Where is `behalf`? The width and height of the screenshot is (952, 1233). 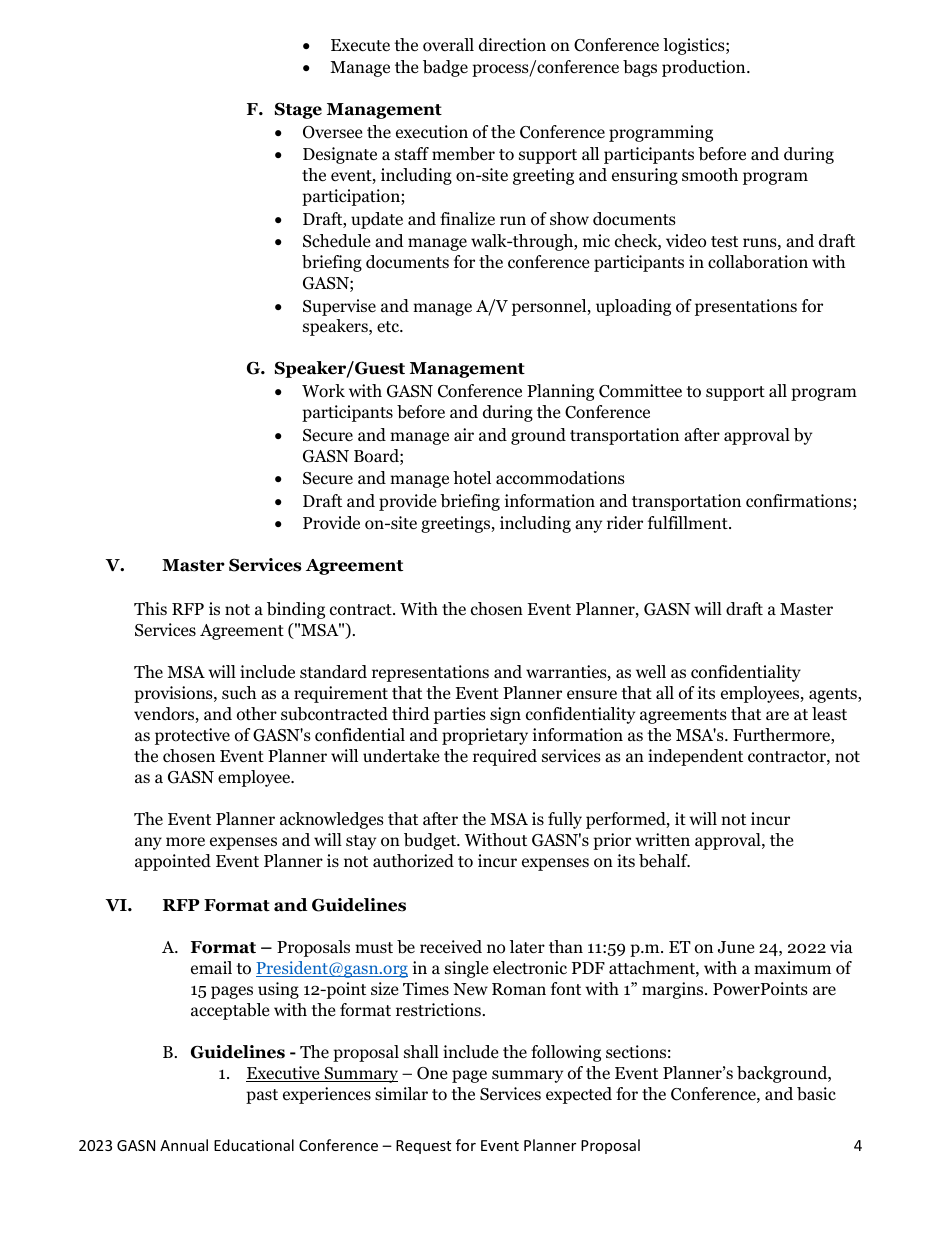 behalf is located at coordinates (664, 861).
